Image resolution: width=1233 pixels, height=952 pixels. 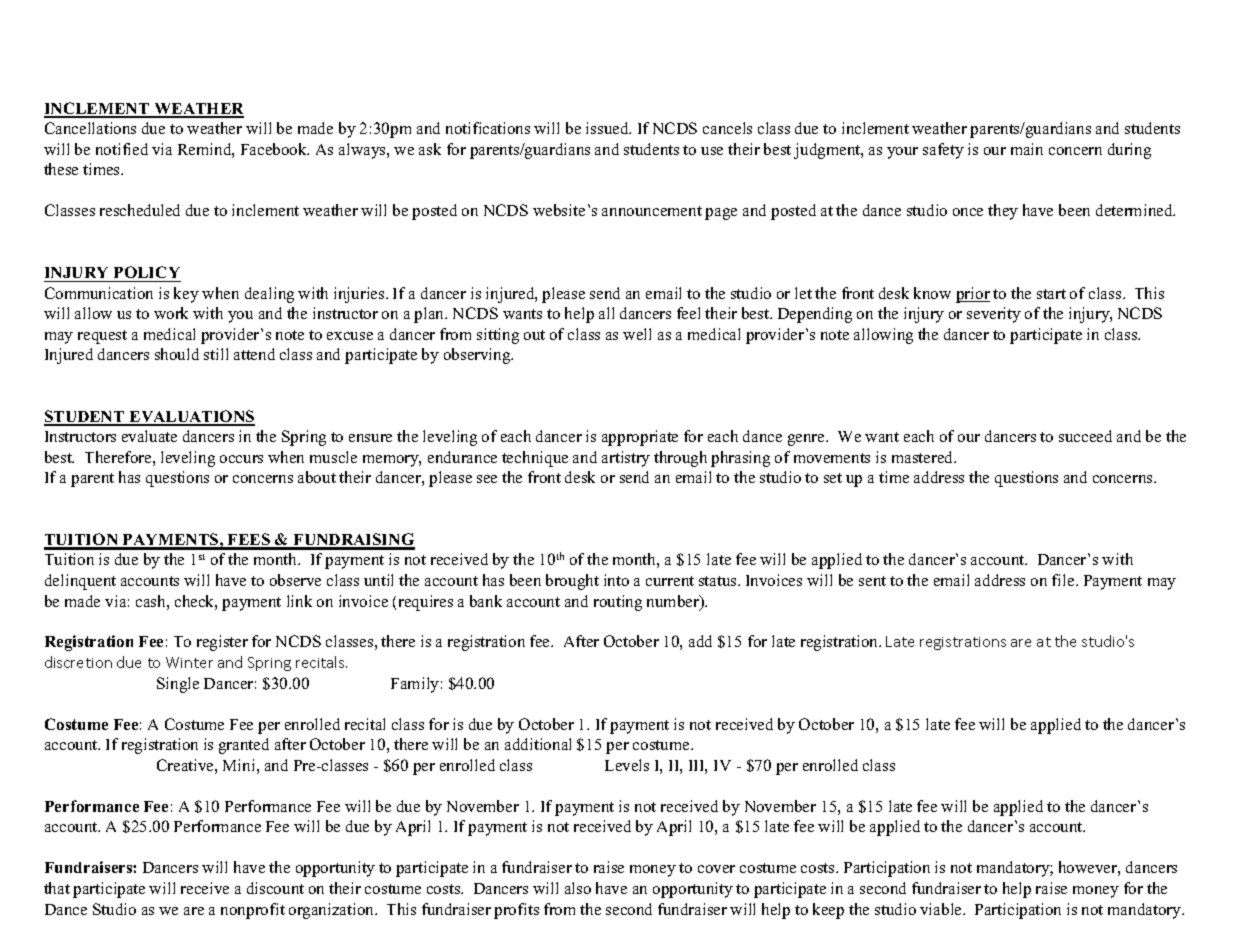 What do you see at coordinates (317, 477) in the screenshot?
I see `about` at bounding box center [317, 477].
